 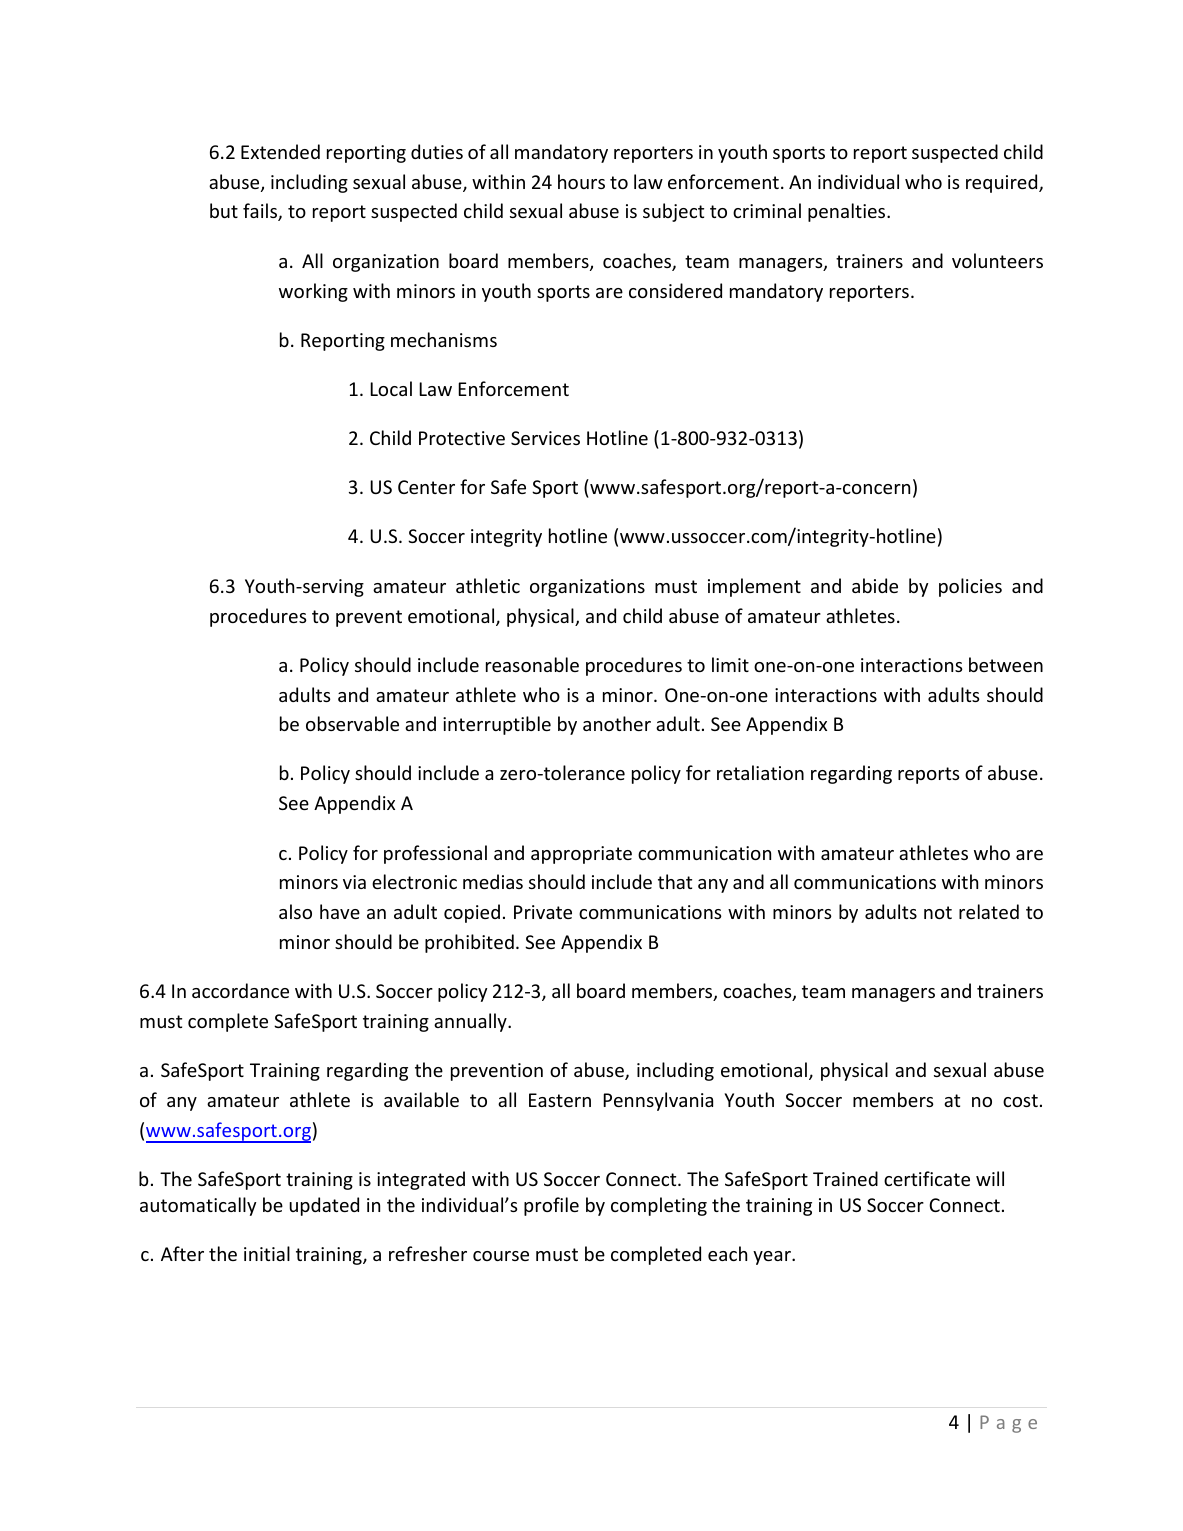 What do you see at coordinates (848, 212) in the screenshot?
I see `penalties` at bounding box center [848, 212].
